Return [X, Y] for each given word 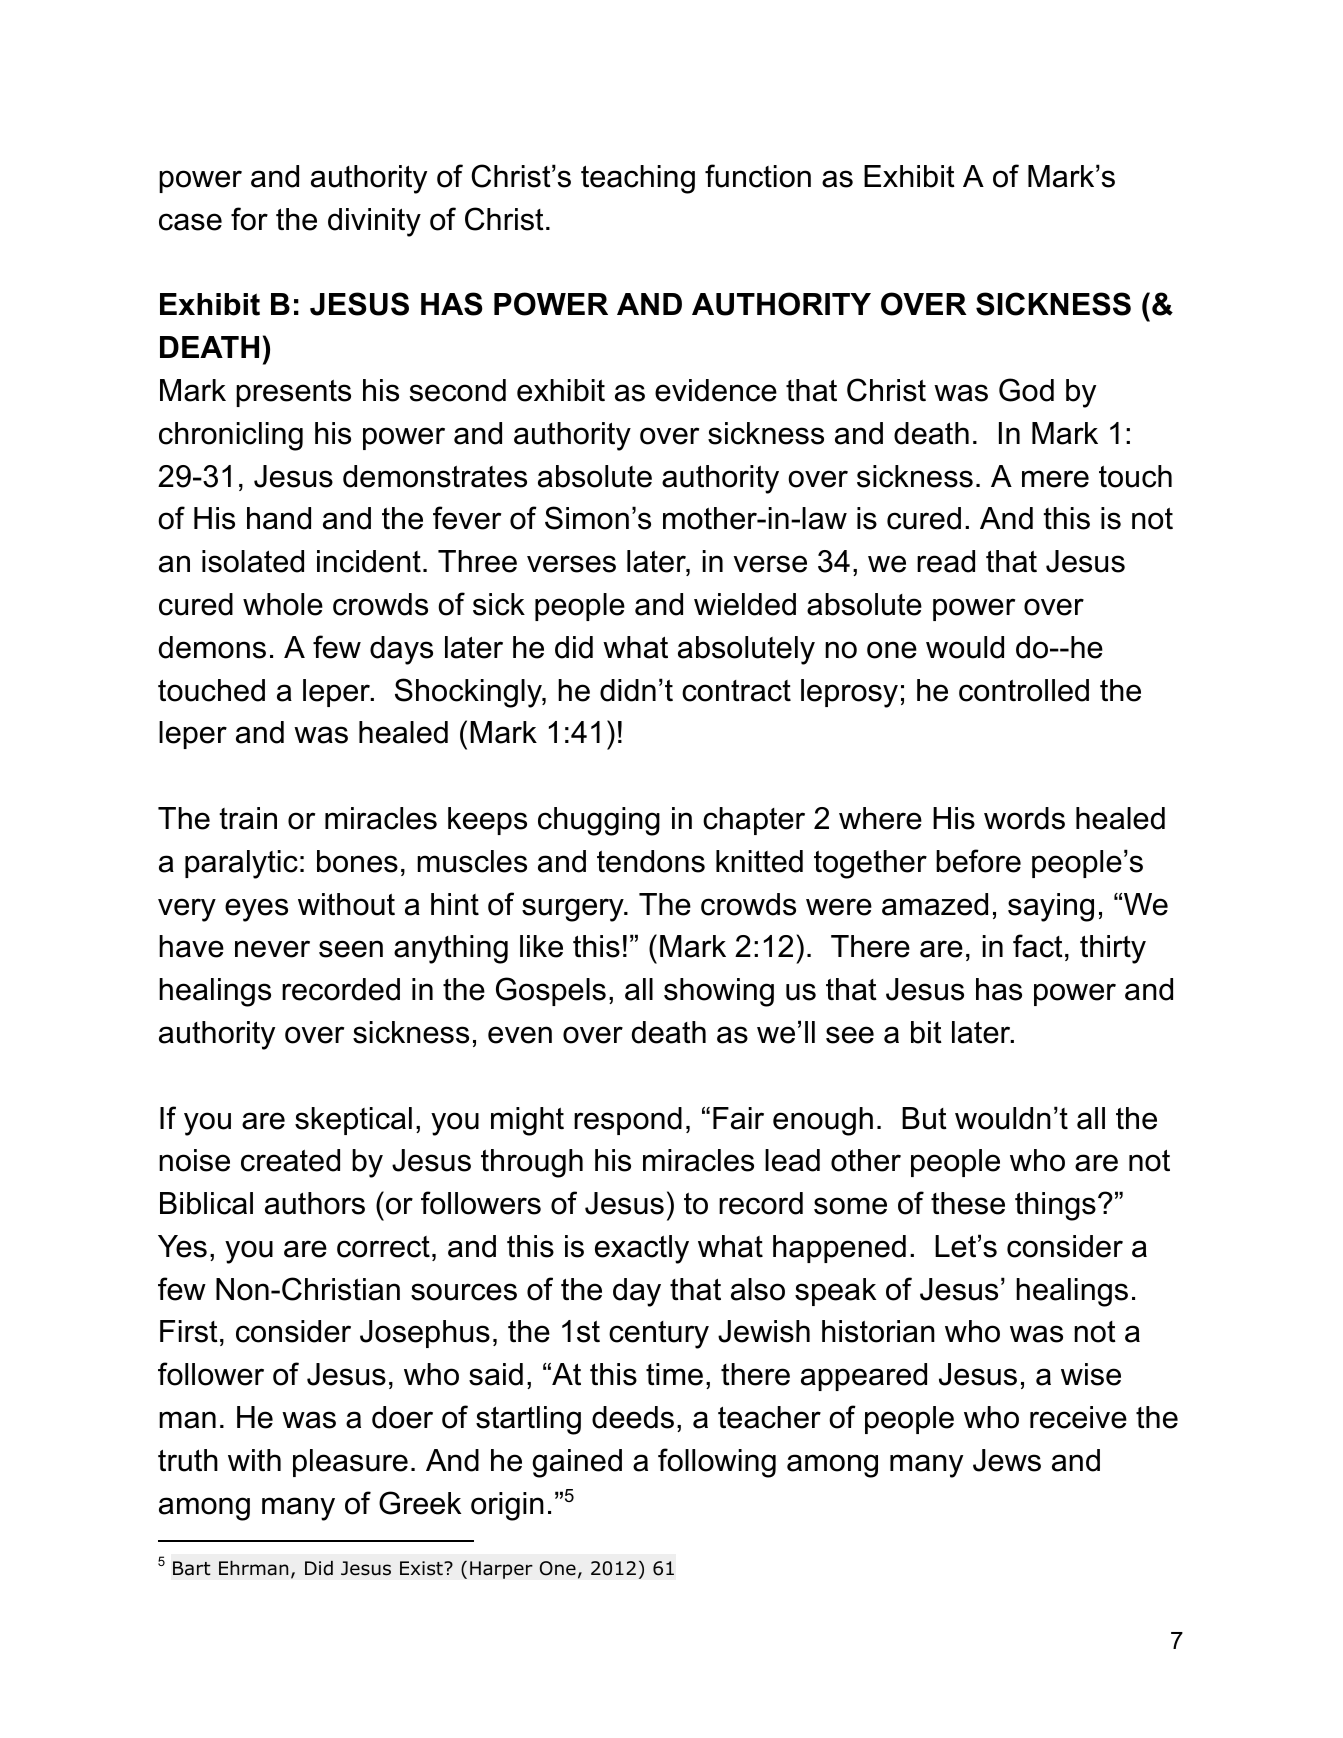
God [1026, 390]
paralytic [241, 864]
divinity [374, 222]
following [717, 1463]
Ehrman [253, 1568]
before [978, 861]
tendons [651, 861]
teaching [638, 179]
